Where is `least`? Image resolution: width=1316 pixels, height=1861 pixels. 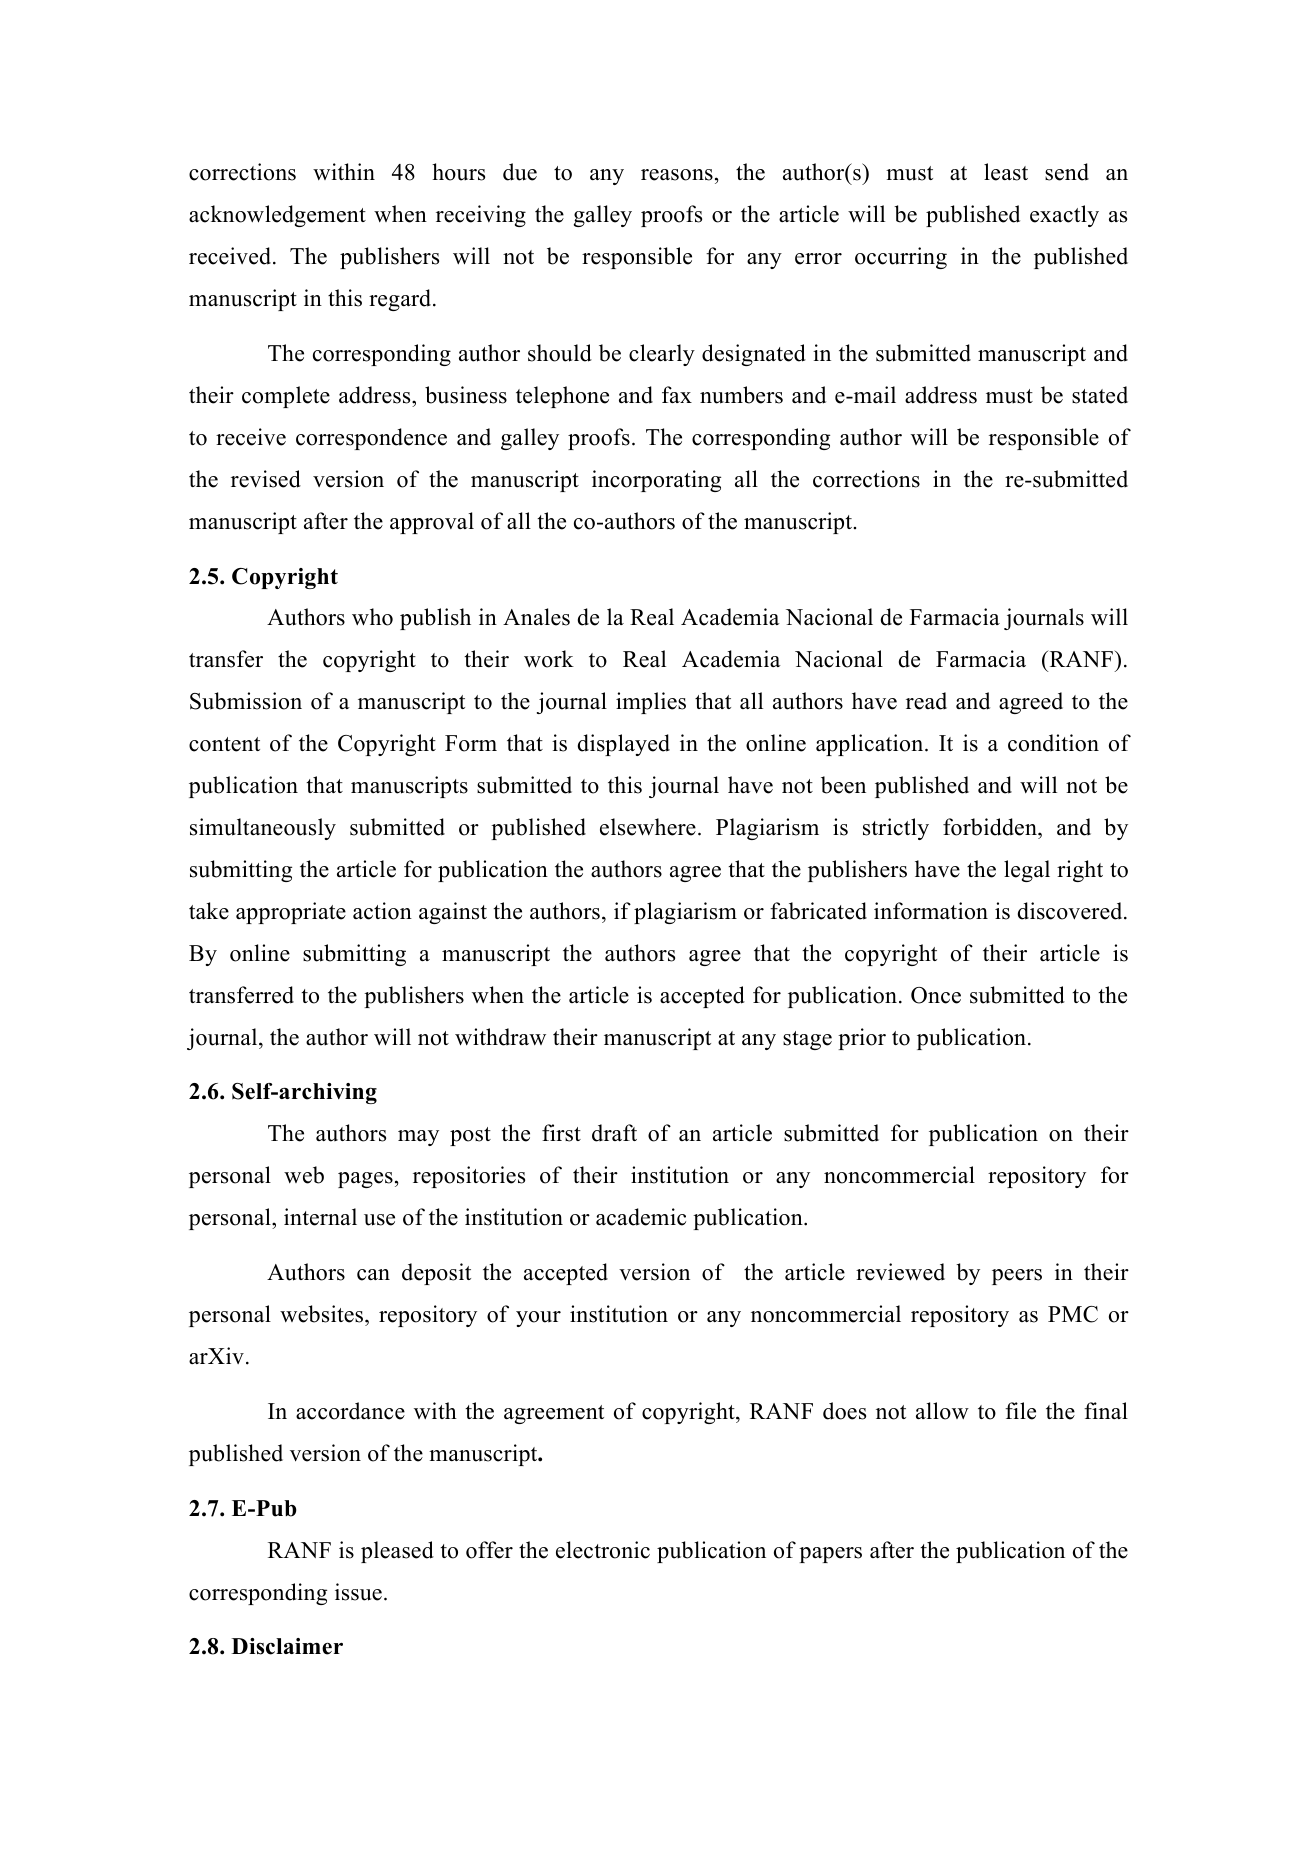 least is located at coordinates (1006, 172).
